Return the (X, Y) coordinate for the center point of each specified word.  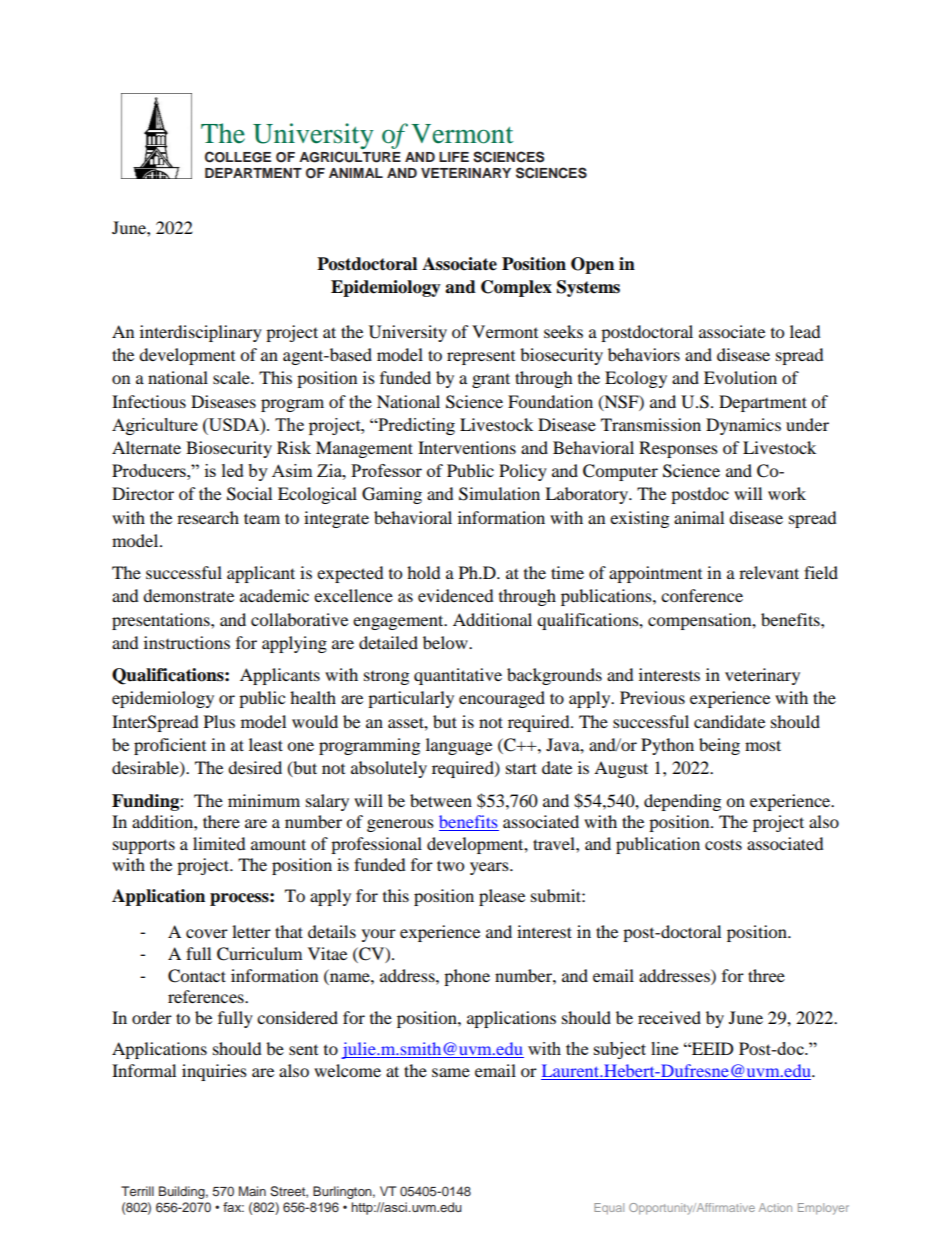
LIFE (454, 157)
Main (252, 1191)
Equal (609, 1209)
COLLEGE (238, 157)
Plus (219, 721)
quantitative (458, 676)
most (763, 745)
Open (592, 265)
